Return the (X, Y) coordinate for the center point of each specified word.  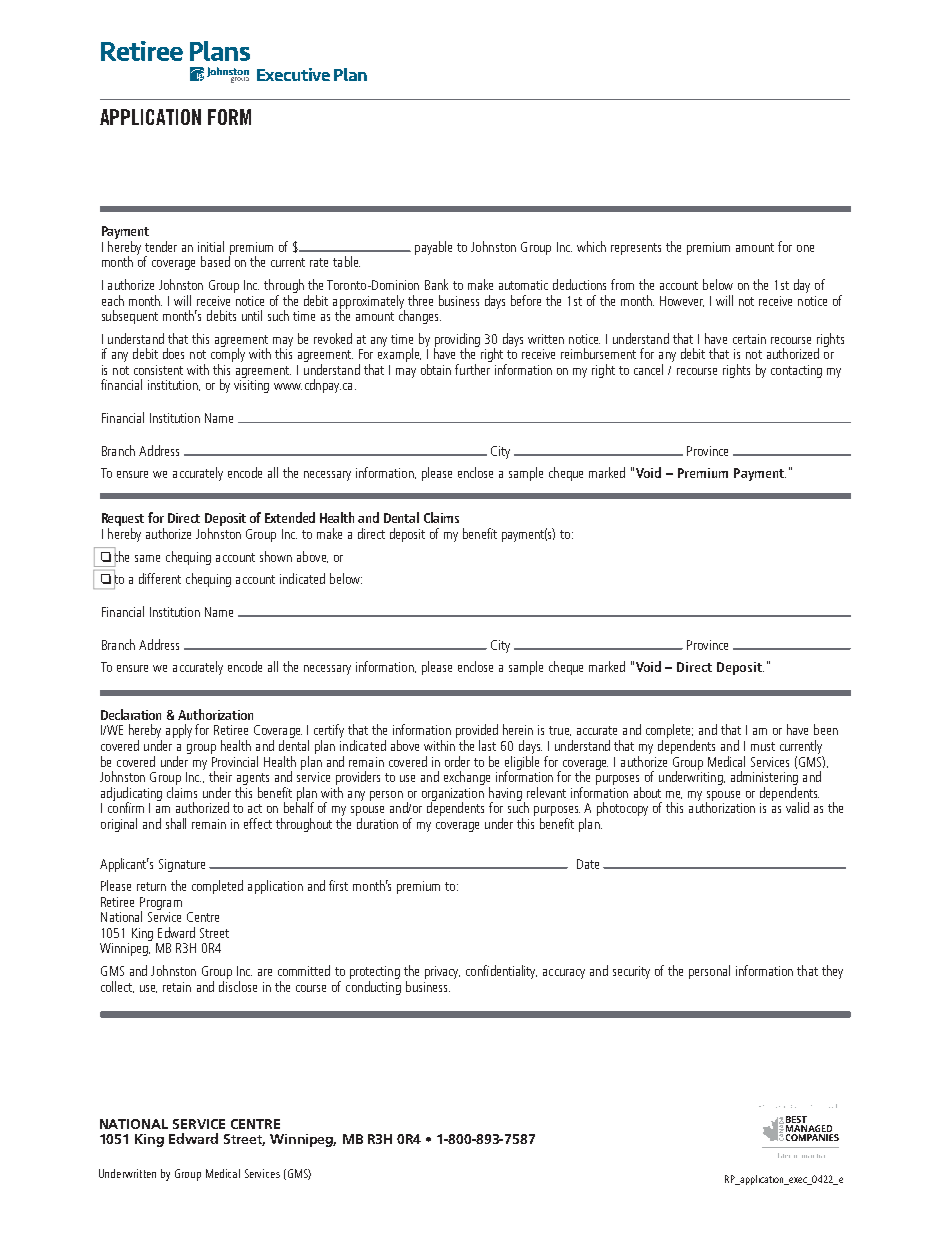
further (472, 369)
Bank (436, 284)
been (826, 729)
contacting (796, 371)
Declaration (131, 714)
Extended (290, 517)
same (147, 558)
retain (177, 987)
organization (453, 795)
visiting (251, 386)
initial (211, 246)
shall (176, 823)
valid (797, 807)
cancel (648, 369)
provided (477, 732)
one (805, 248)
